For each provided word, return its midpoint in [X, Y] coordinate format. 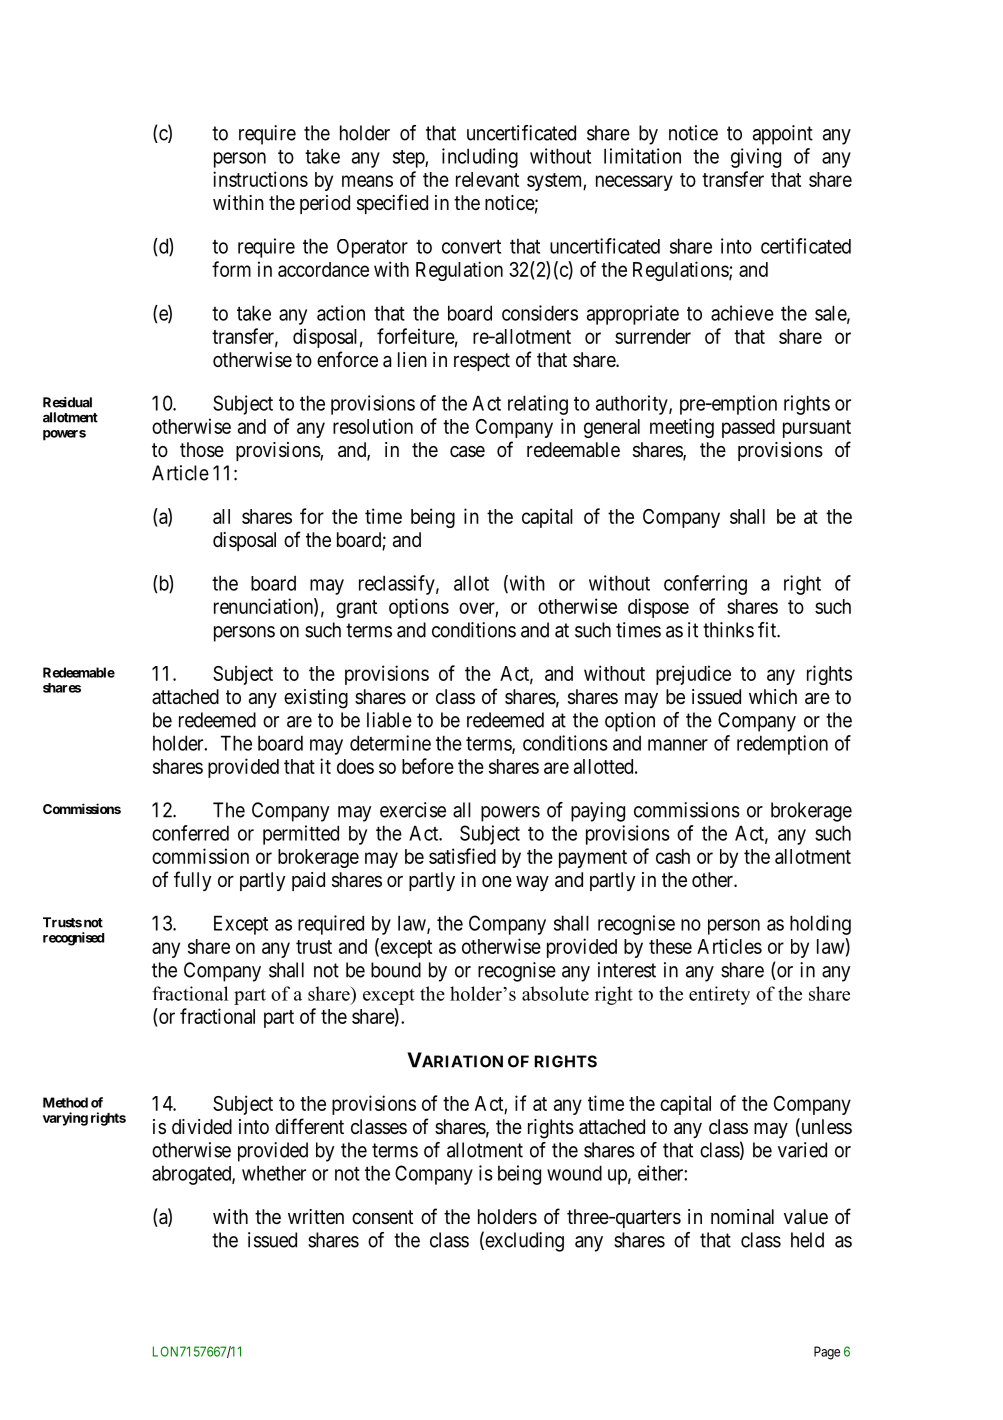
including [480, 158]
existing [316, 699]
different [309, 1126]
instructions [260, 179]
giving [756, 158]
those [202, 450]
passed [748, 428]
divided [202, 1126]
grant [356, 609]
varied [802, 1150]
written [316, 1216]
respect [482, 362]
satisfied [462, 856]
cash [673, 856]
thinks [728, 630]
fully [192, 881]
